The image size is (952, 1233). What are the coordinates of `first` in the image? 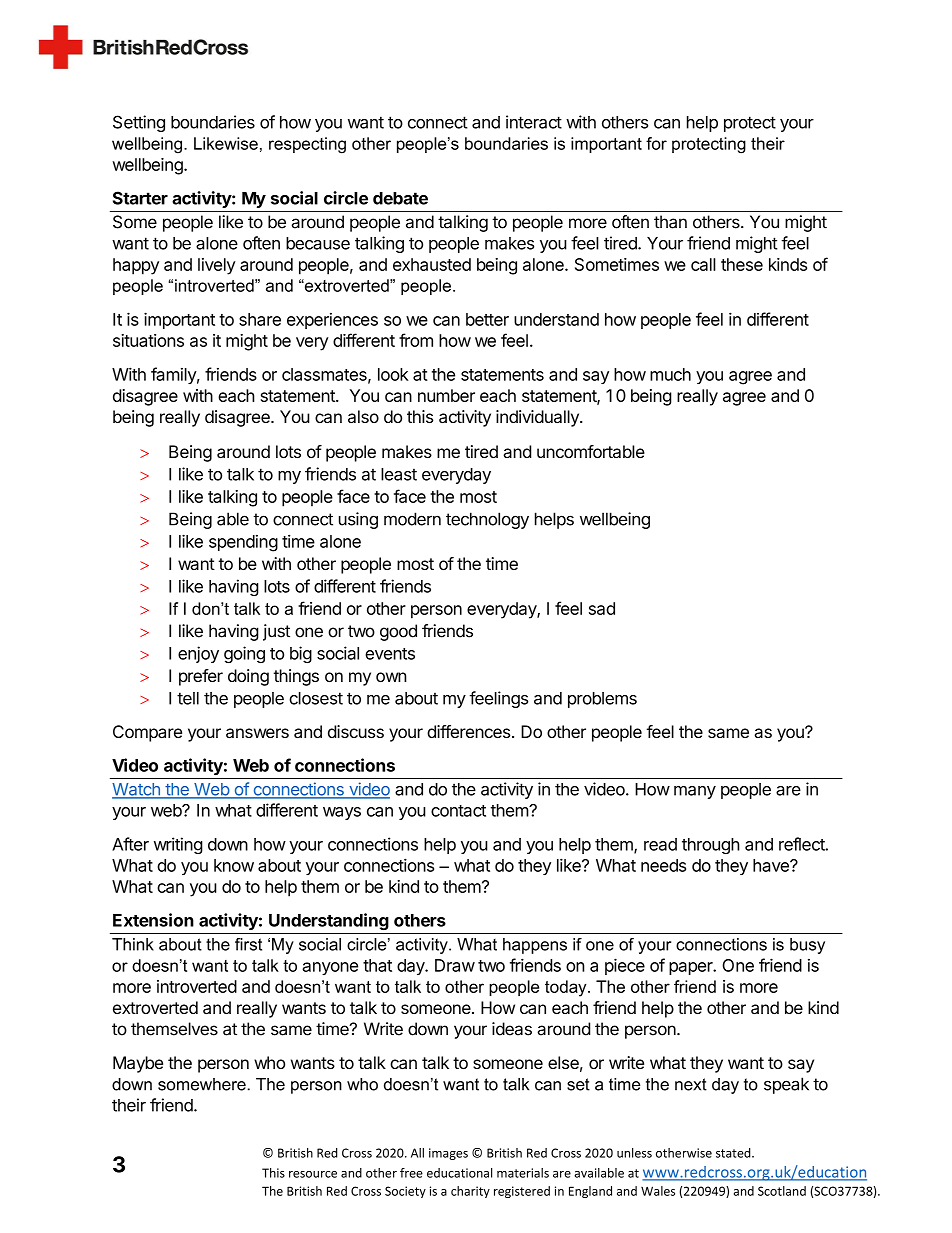 It's located at (248, 944).
